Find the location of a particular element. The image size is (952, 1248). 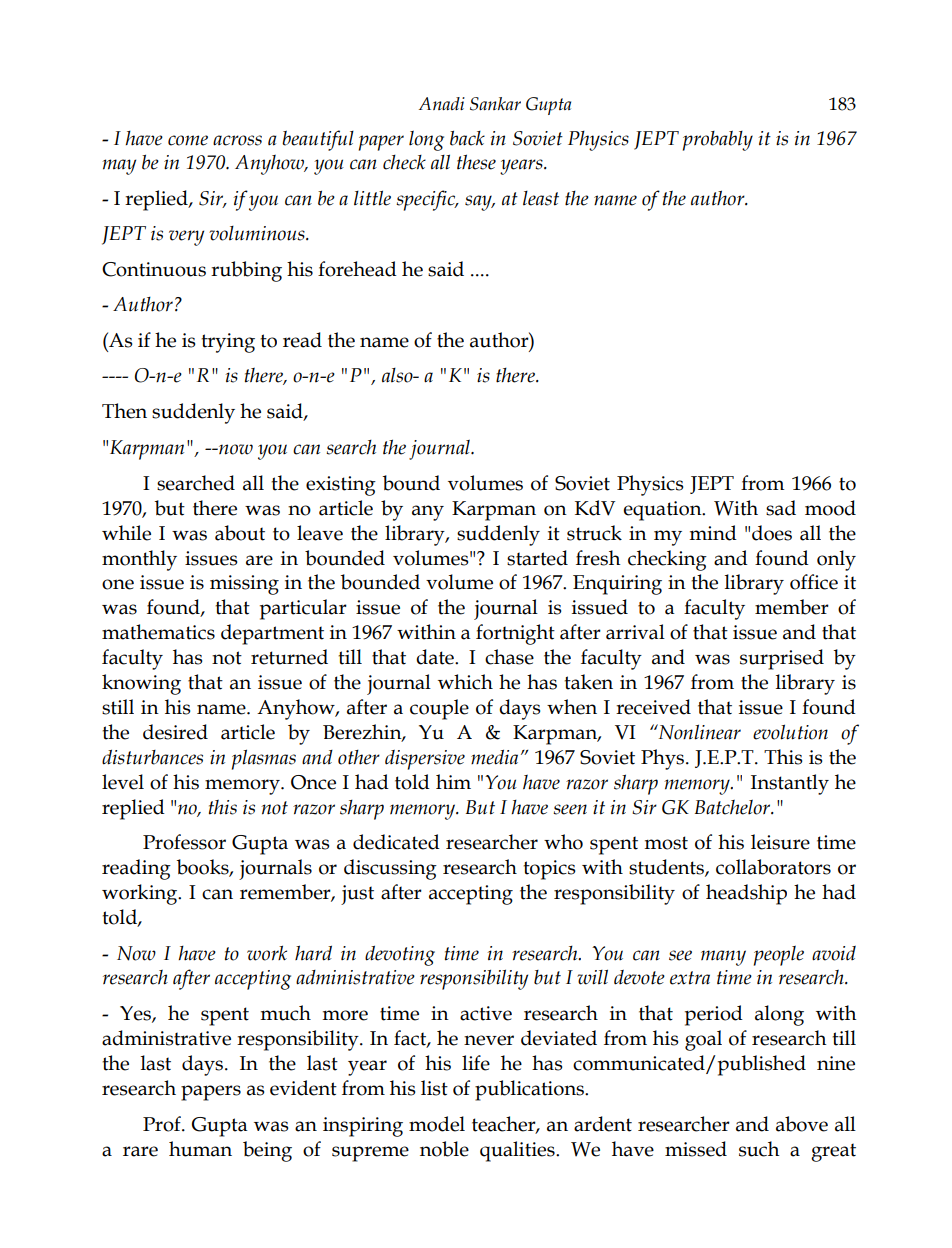

model is located at coordinates (437, 1124).
